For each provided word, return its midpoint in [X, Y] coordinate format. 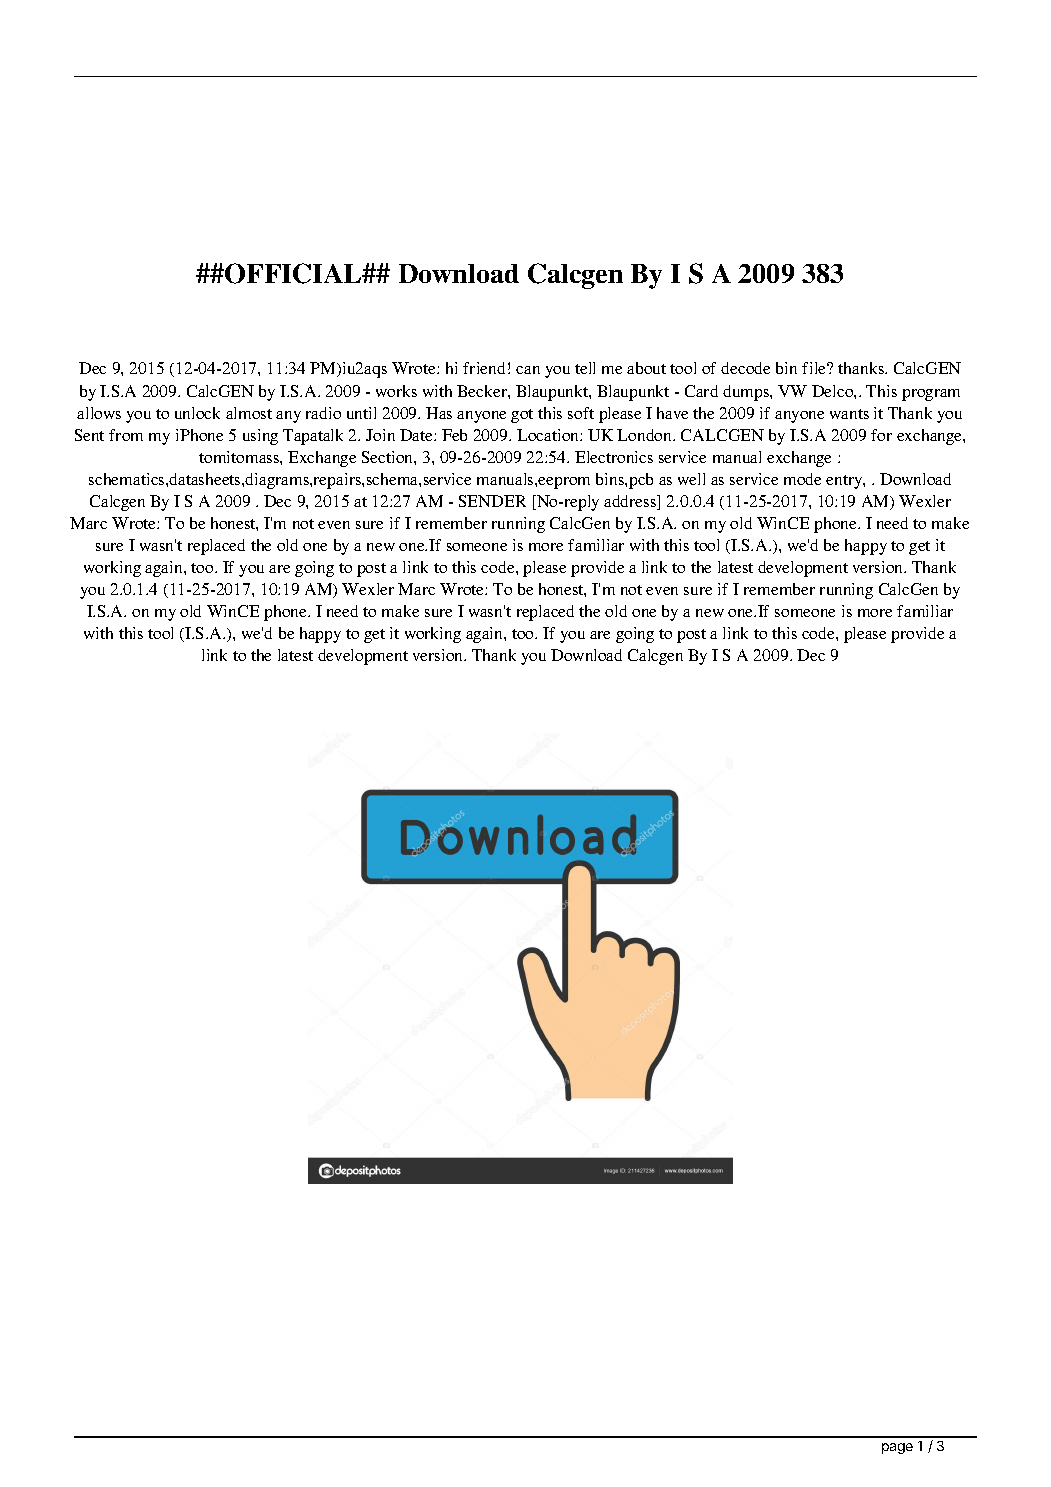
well [691, 479]
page [897, 1448]
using [260, 437]
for [881, 435]
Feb [454, 435]
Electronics [614, 457]
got [522, 416]
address [631, 502]
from [126, 435]
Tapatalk [313, 437]
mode [802, 479]
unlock [197, 413]
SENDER [492, 501]
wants [849, 414]
